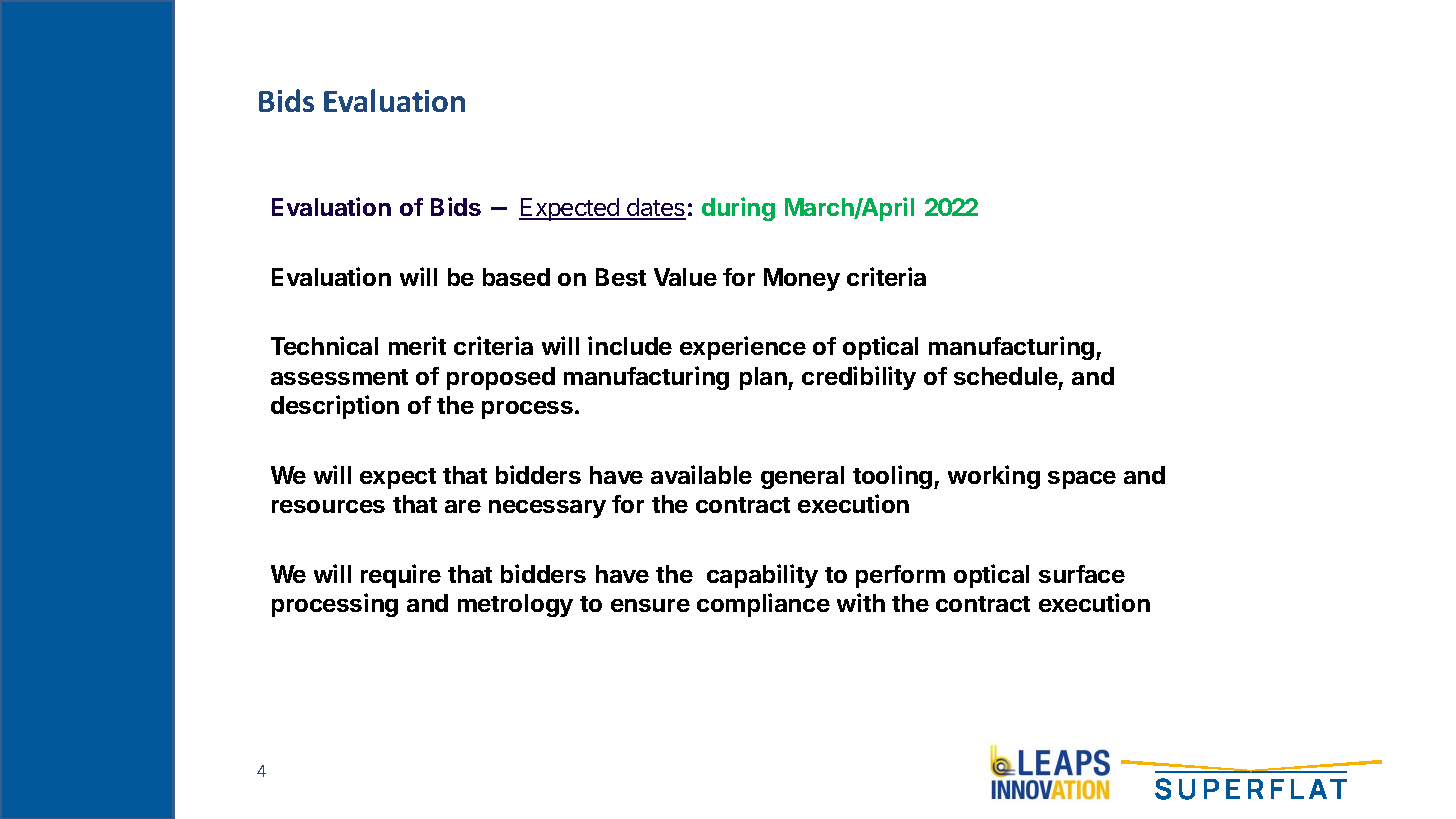  I want to click on require, so click(401, 576).
